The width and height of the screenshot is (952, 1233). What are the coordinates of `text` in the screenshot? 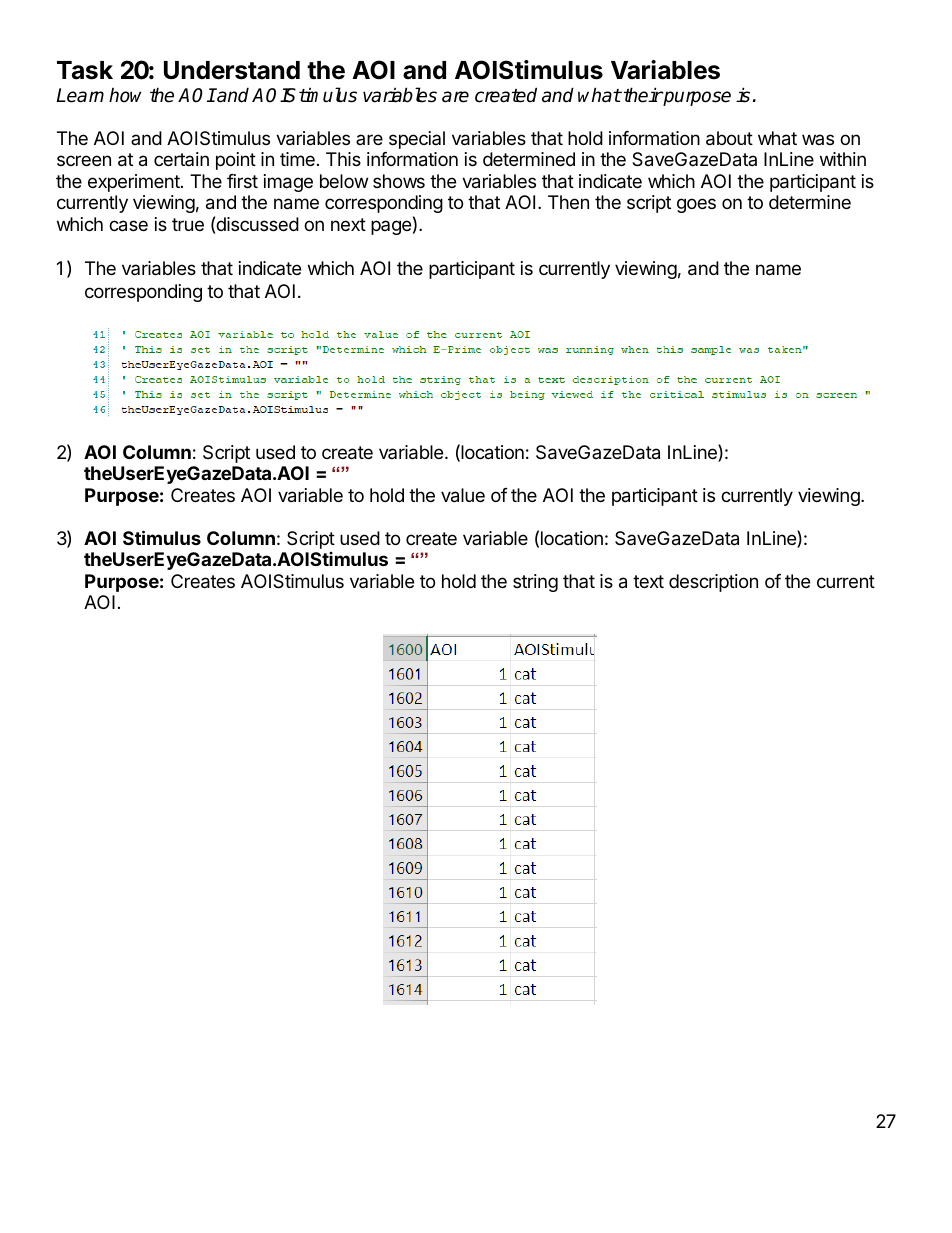 It's located at (648, 581).
